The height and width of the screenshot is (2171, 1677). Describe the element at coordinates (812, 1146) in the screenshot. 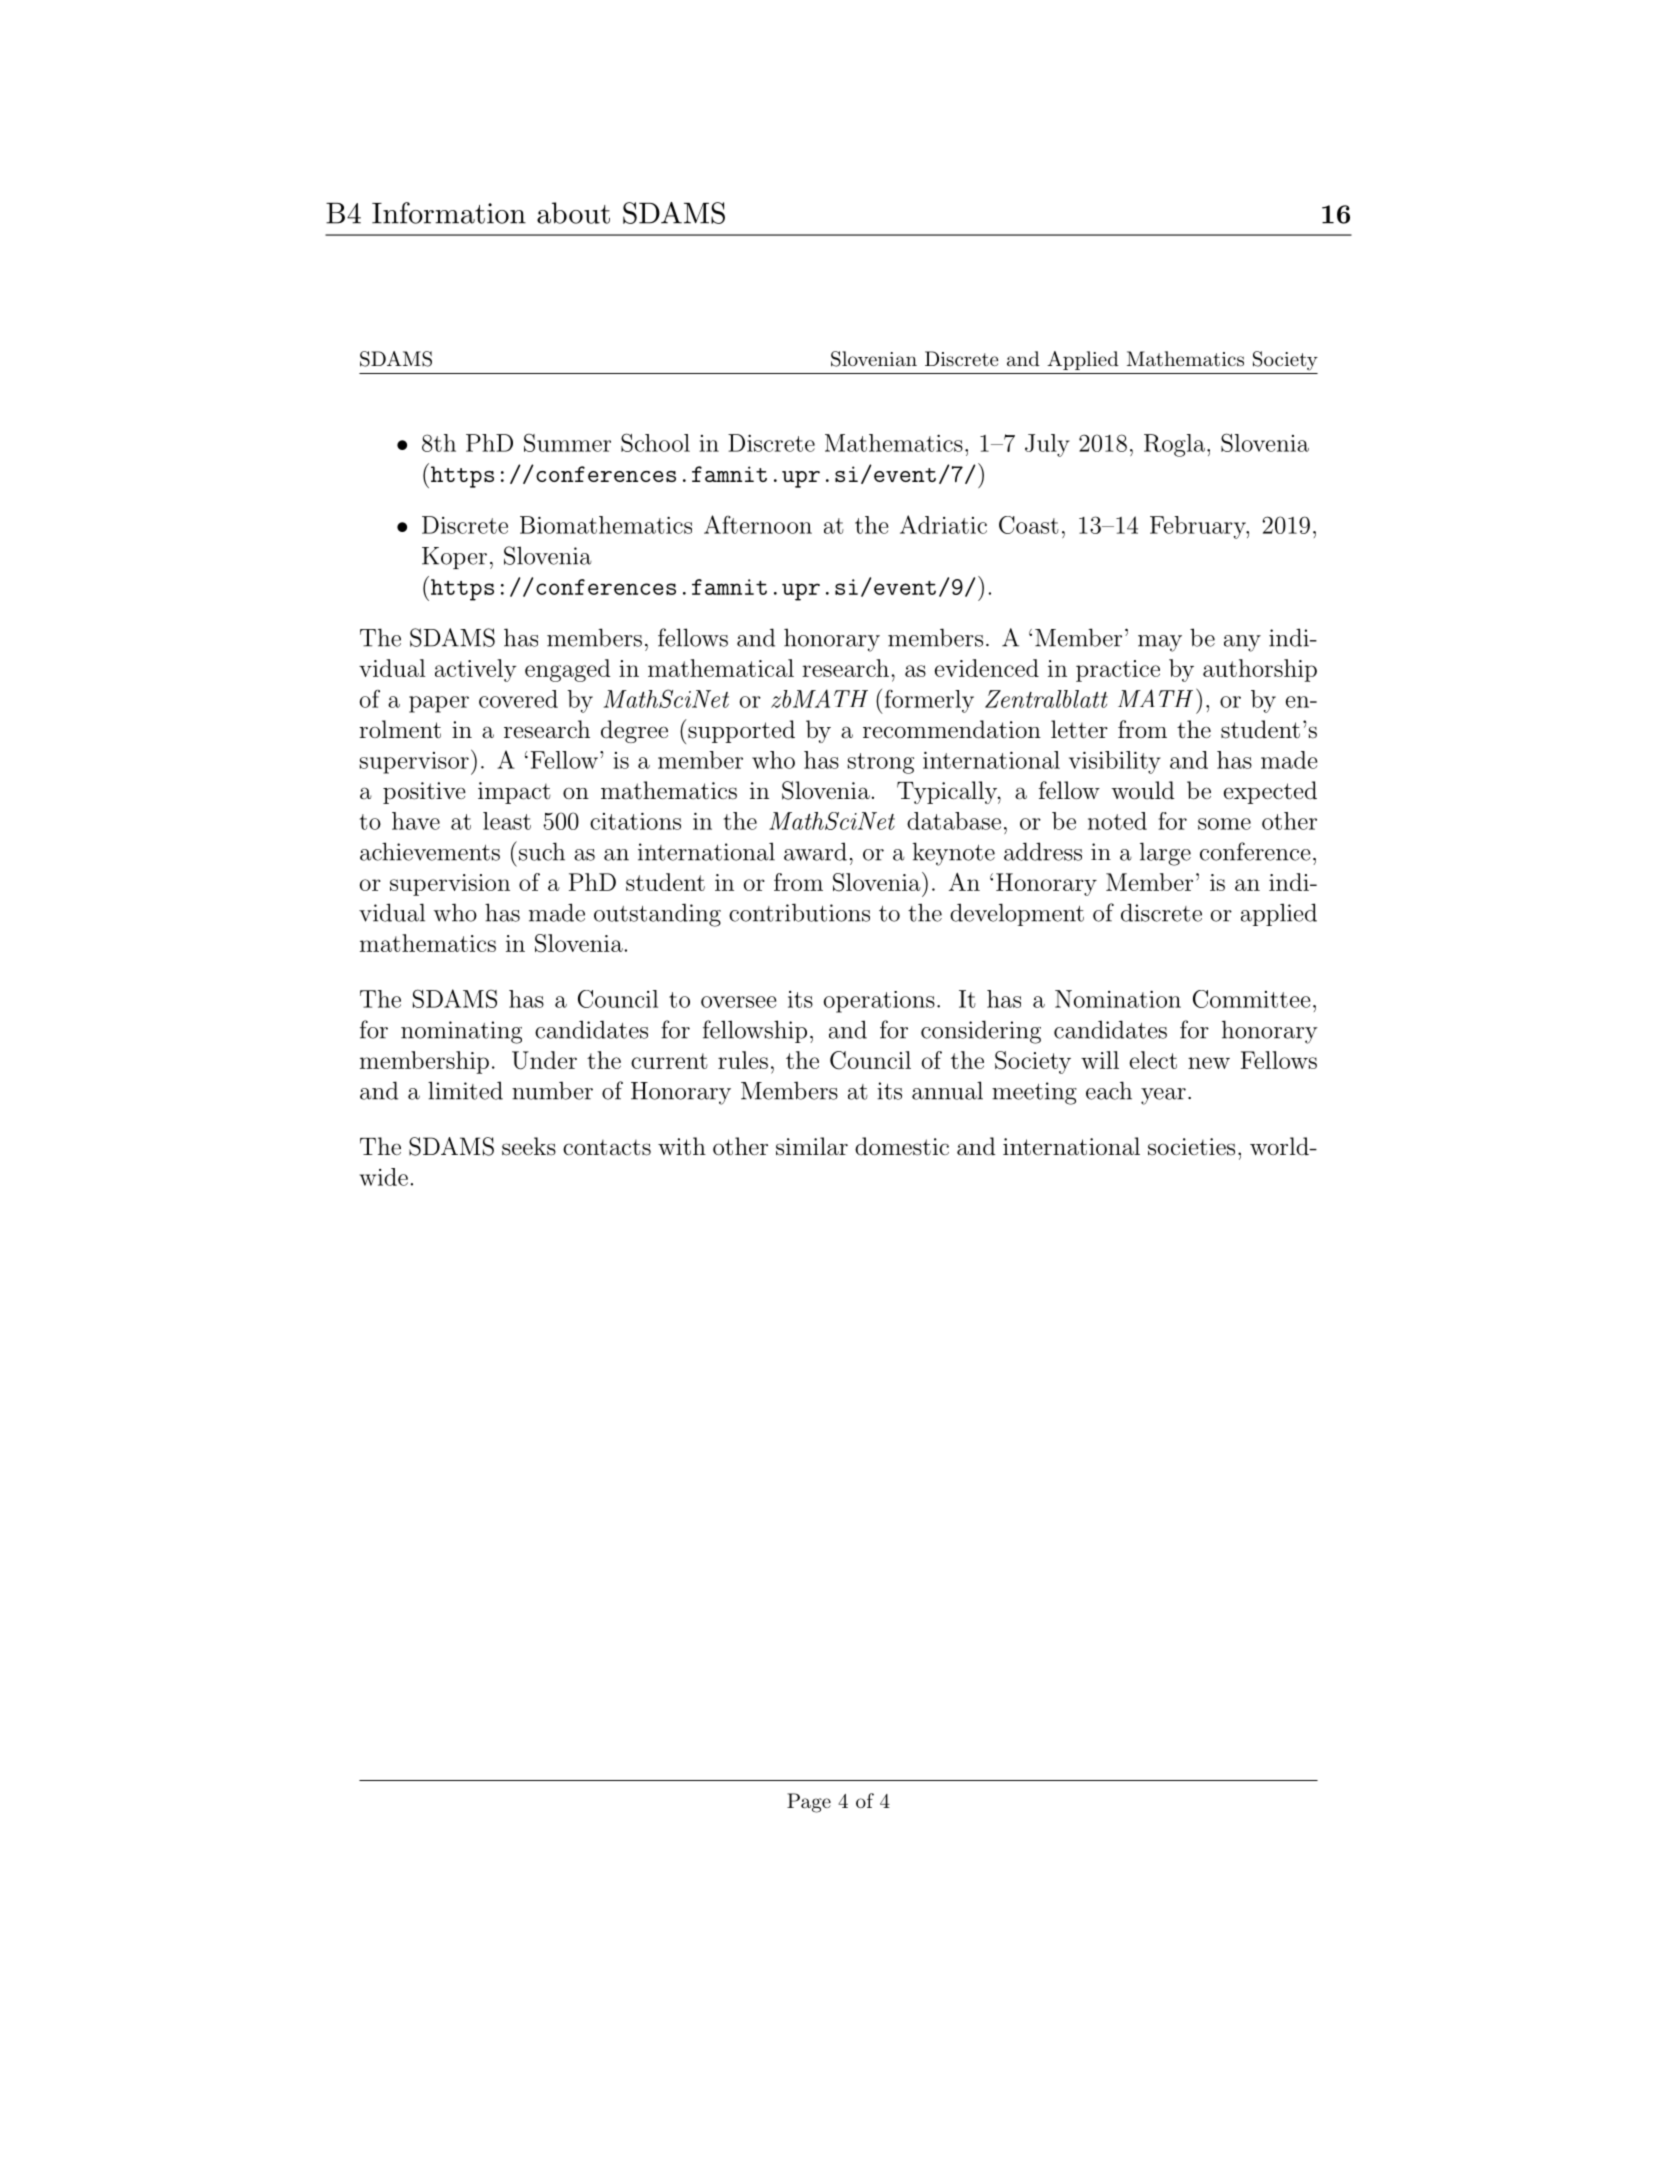

I see `similar` at that location.
